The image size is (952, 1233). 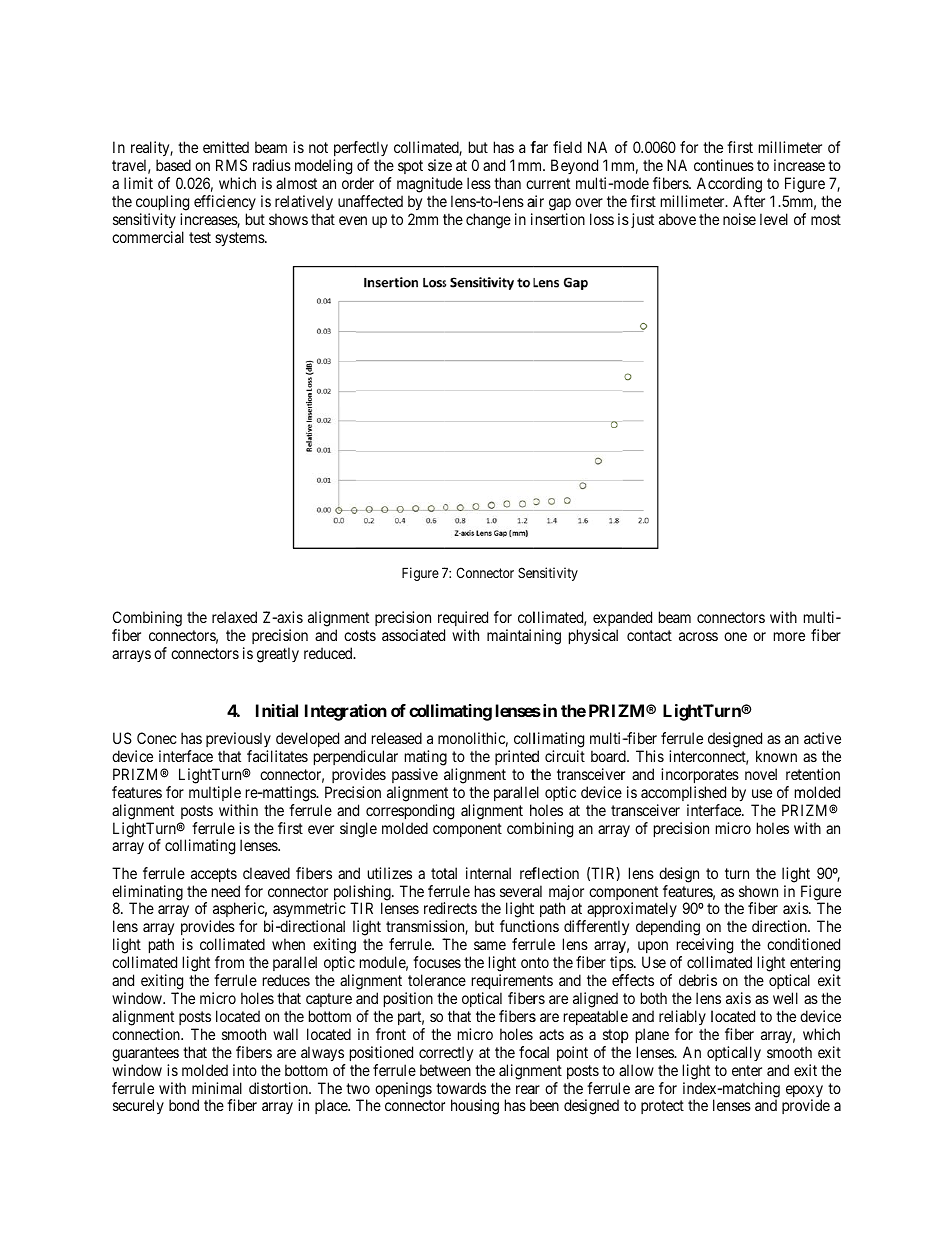 What do you see at coordinates (231, 165) in the page?
I see `RMS` at bounding box center [231, 165].
